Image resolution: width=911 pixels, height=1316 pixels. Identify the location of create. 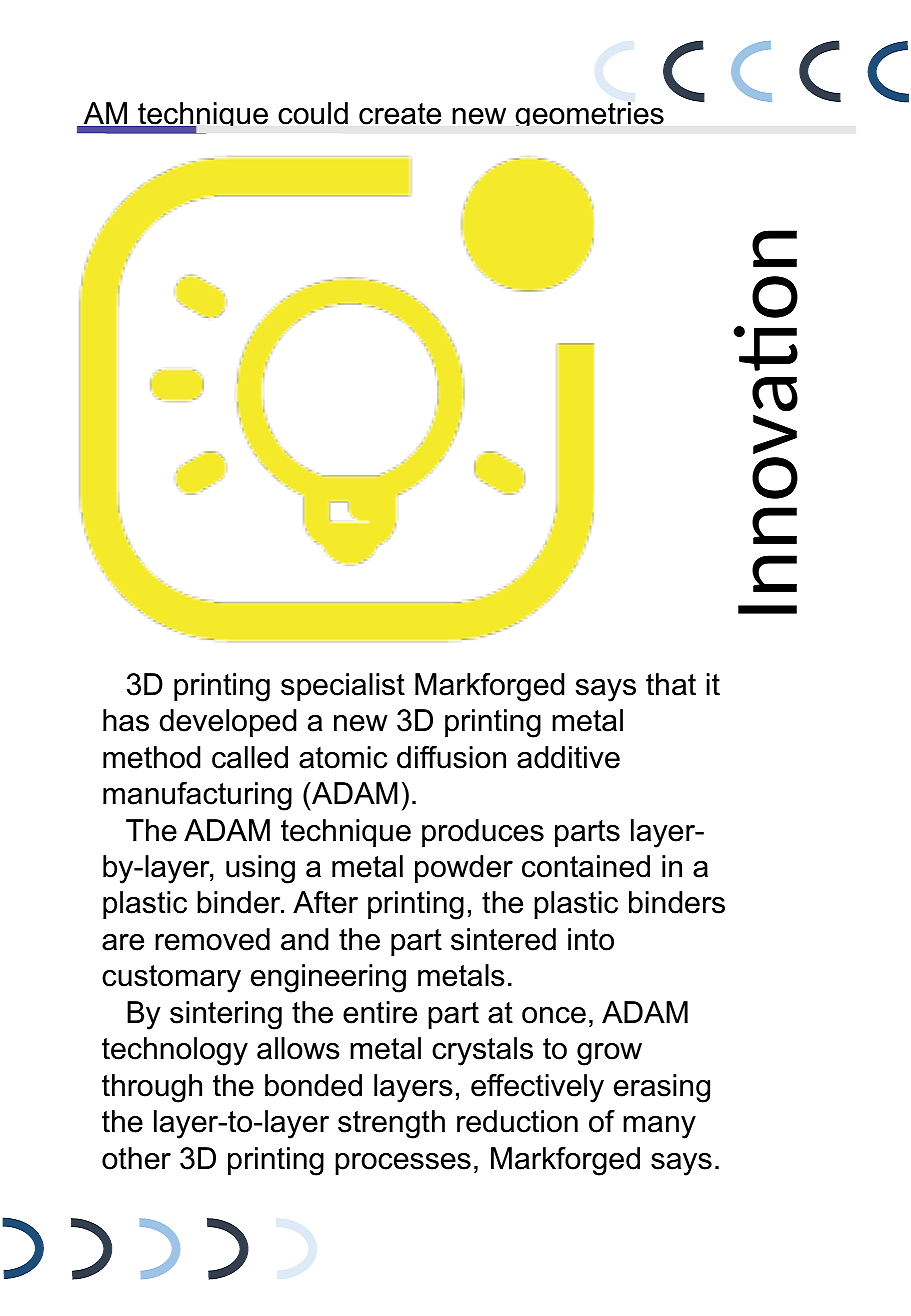
(400, 114).
